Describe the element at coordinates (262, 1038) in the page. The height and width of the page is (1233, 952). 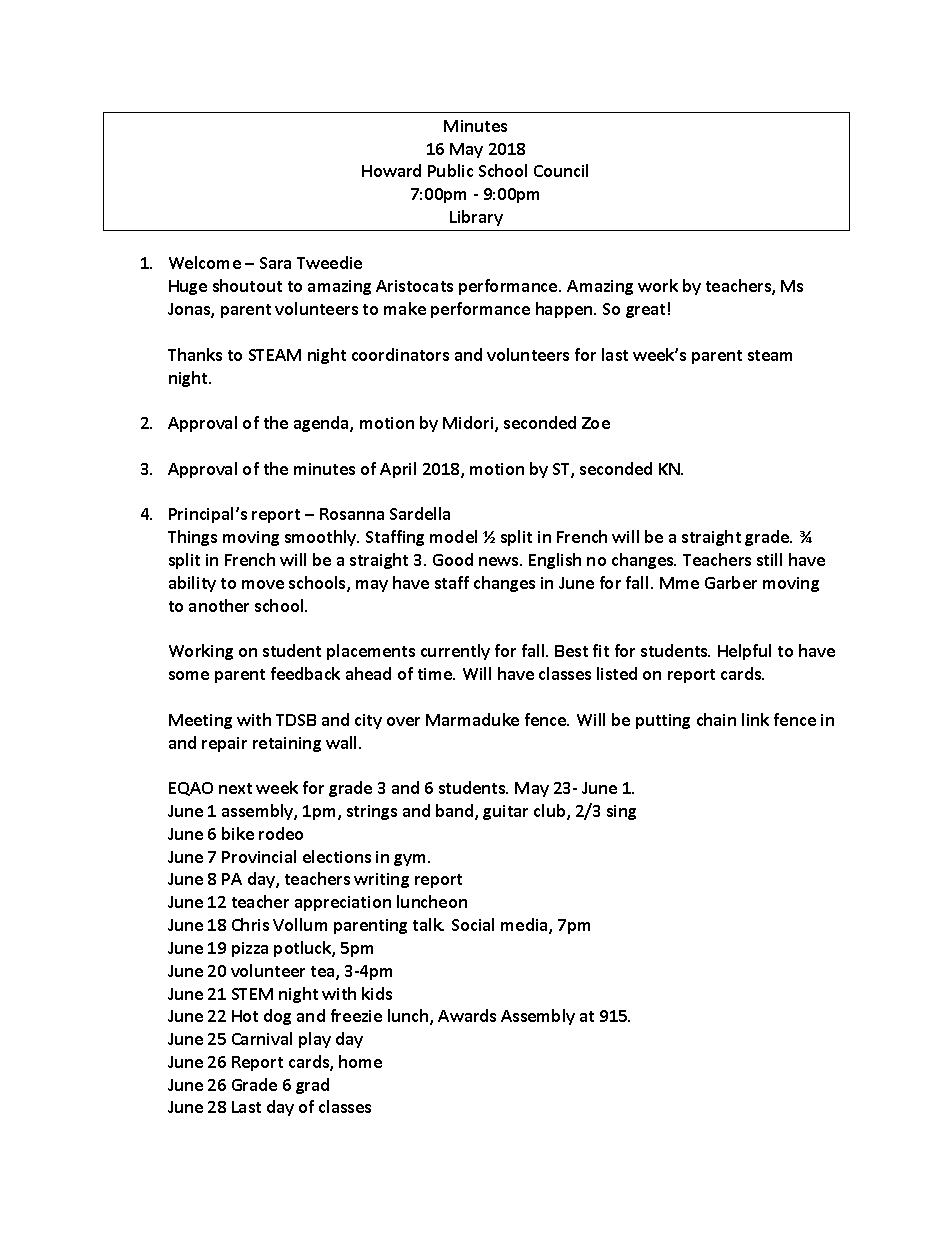
I see `Carnival` at that location.
